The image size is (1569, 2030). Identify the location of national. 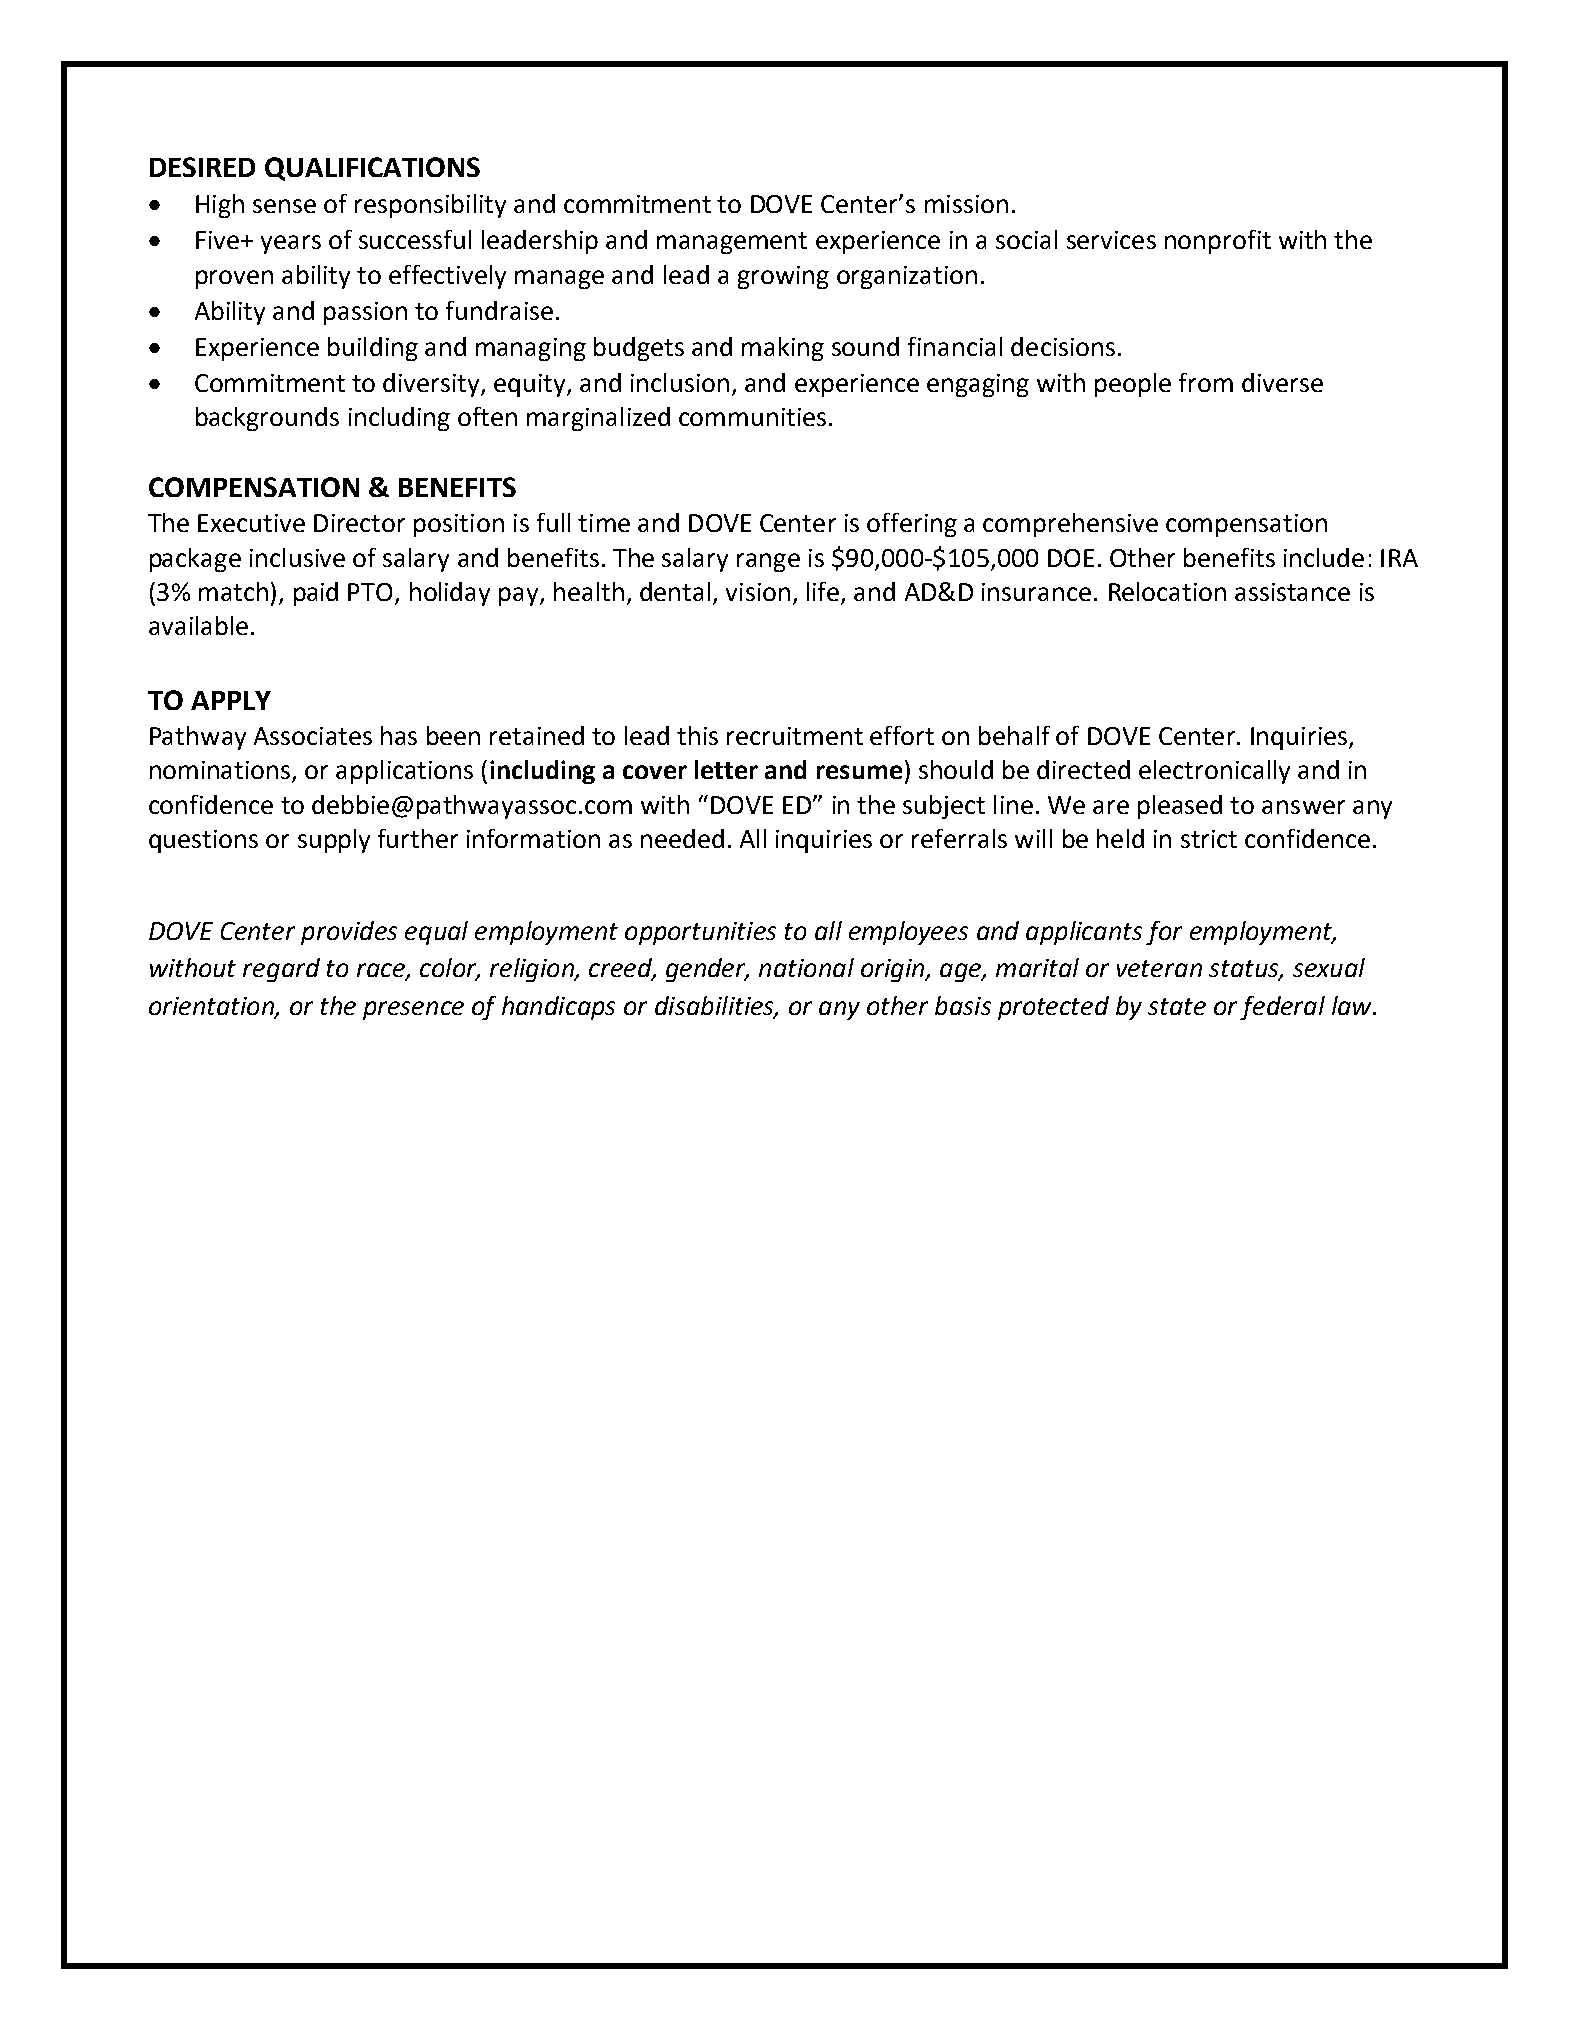
(806, 967).
